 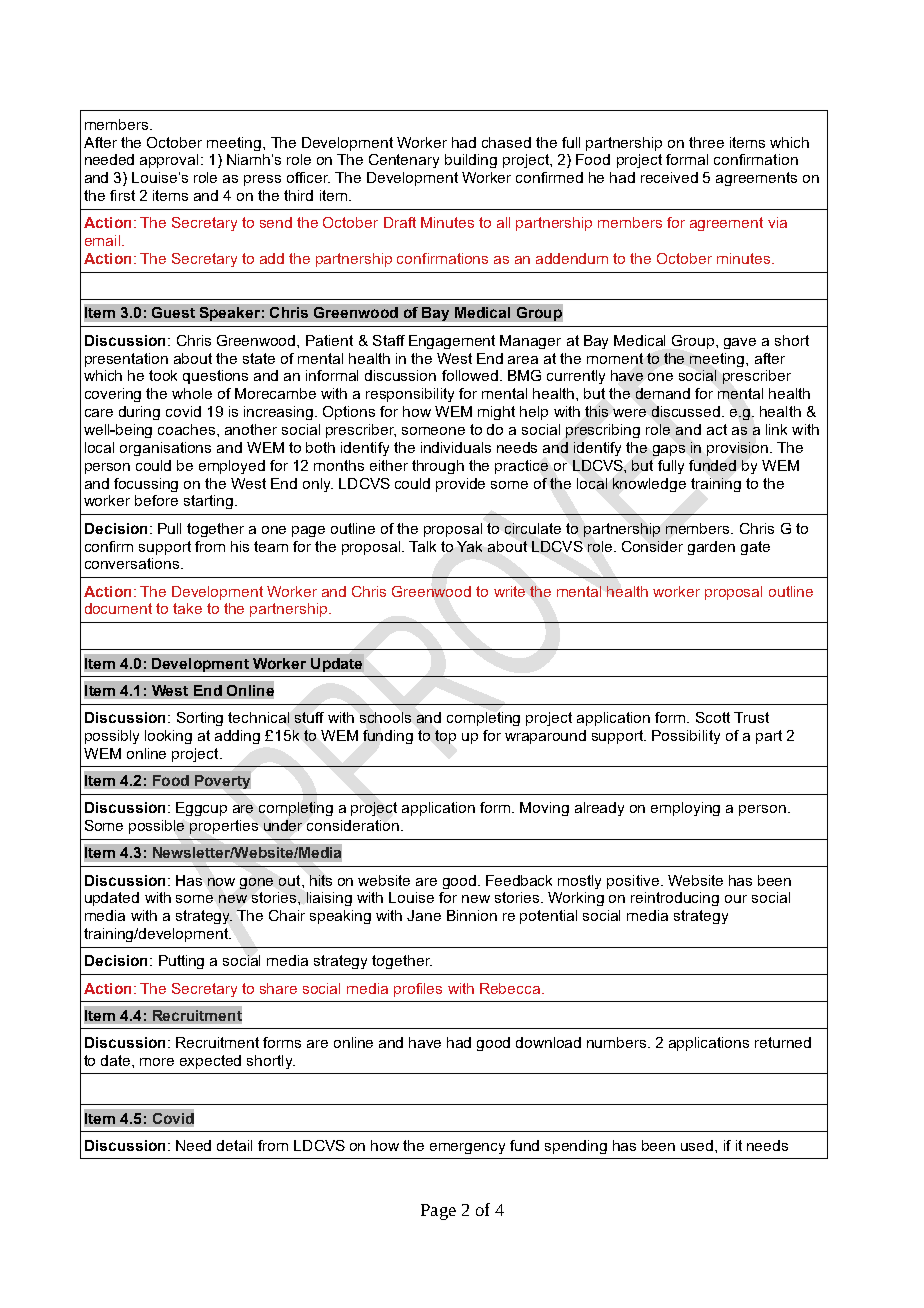 What do you see at coordinates (187, 608) in the screenshot?
I see `take` at bounding box center [187, 608].
